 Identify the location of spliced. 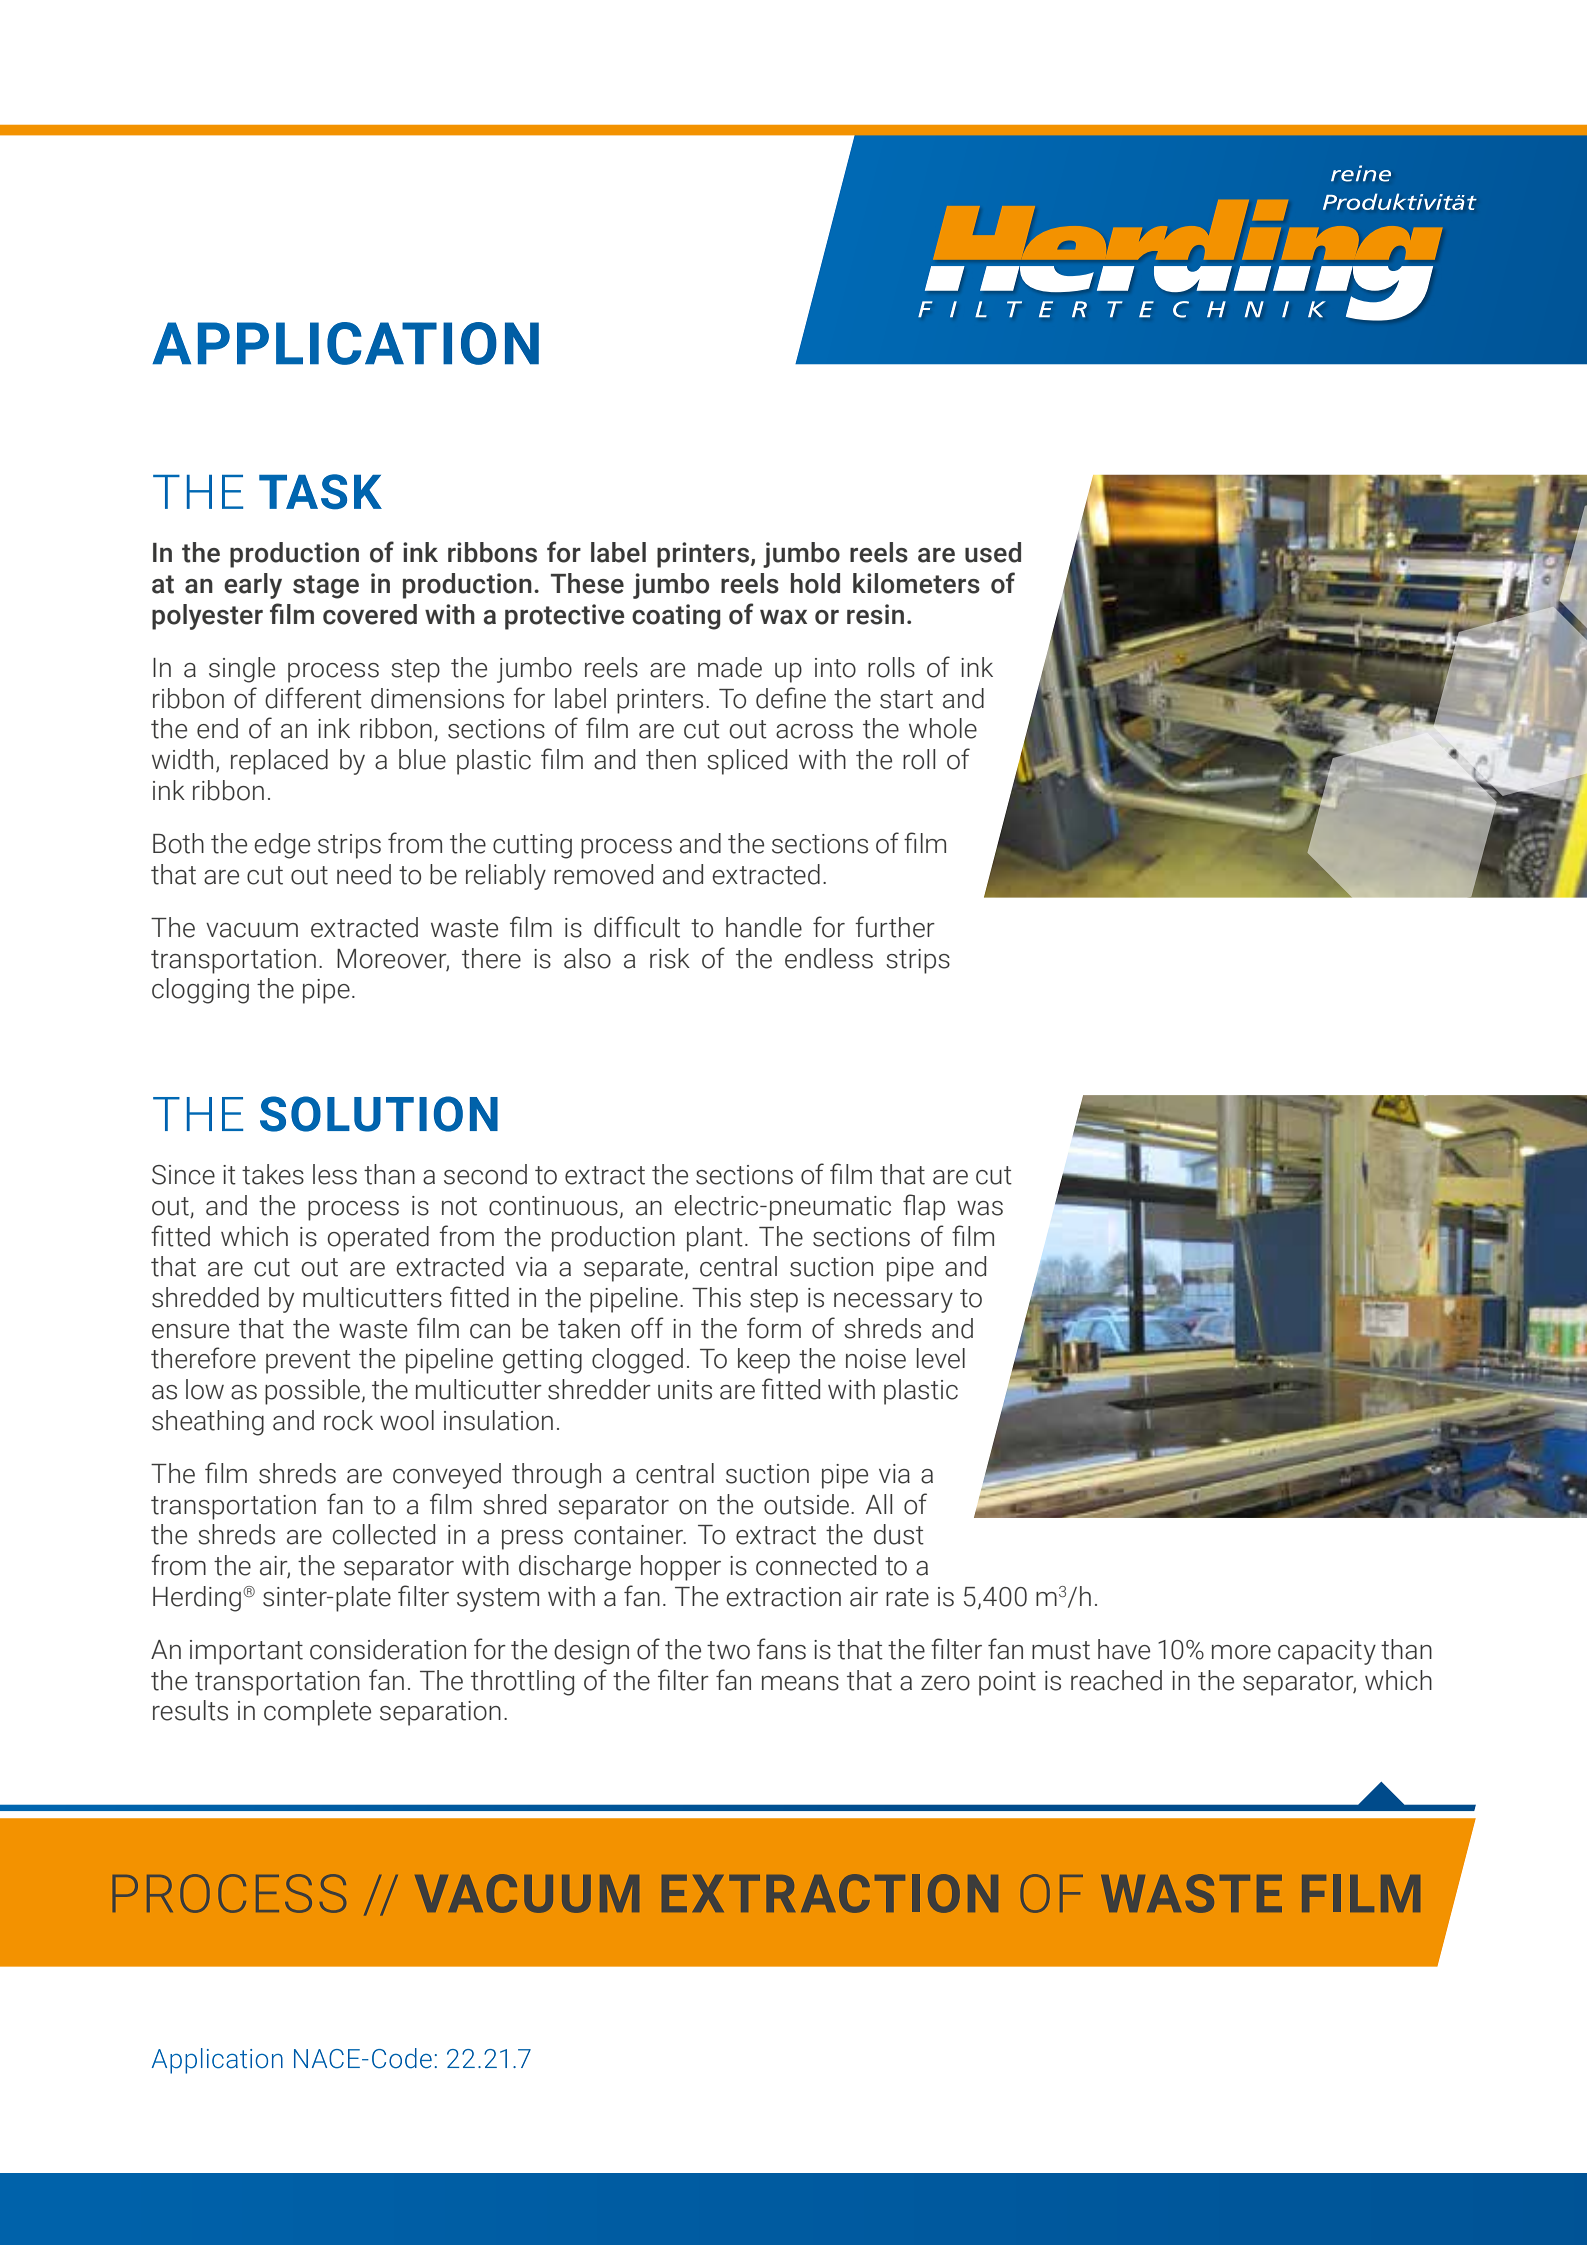
(747, 762).
